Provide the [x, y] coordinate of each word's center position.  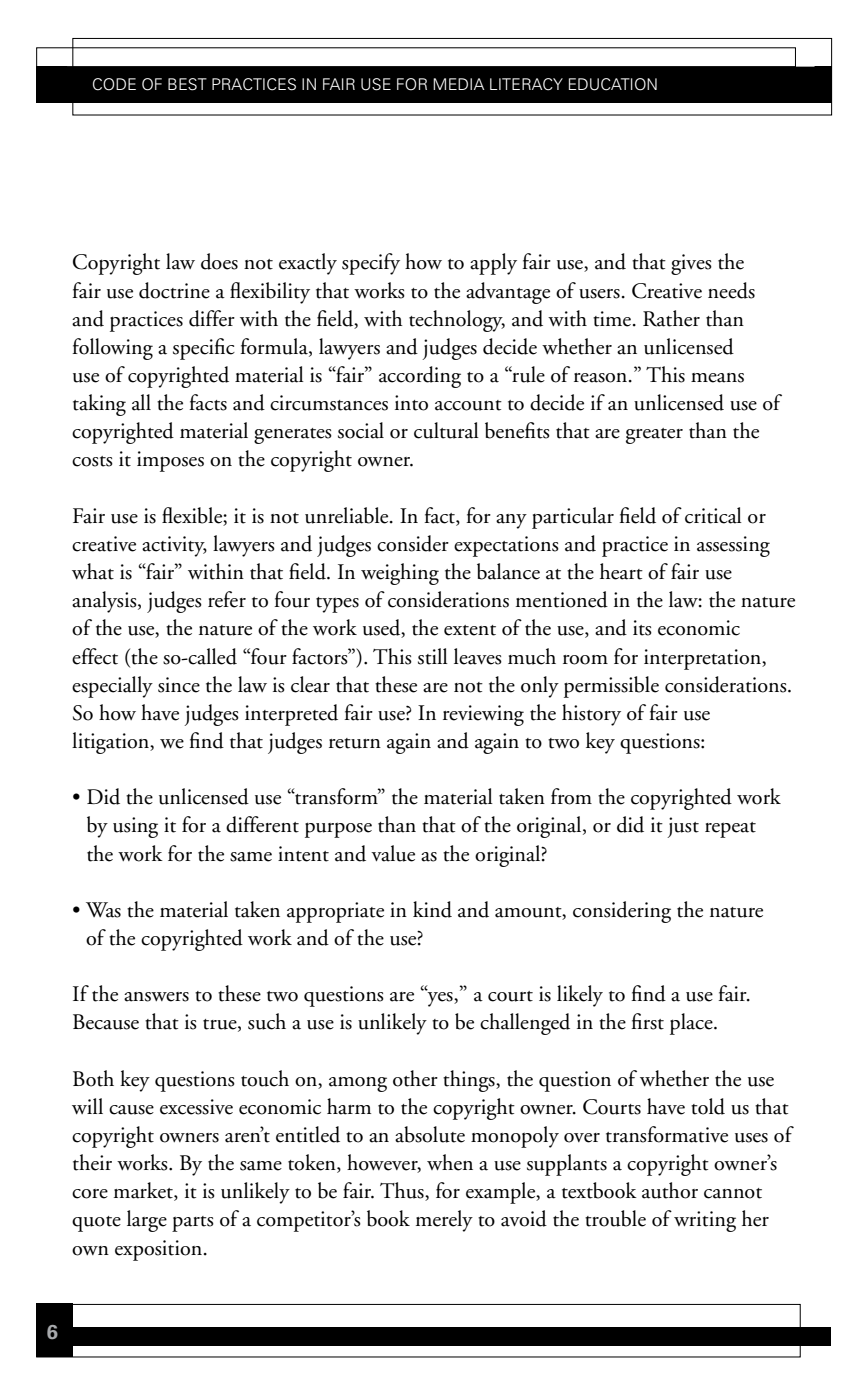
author [670, 1190]
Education [613, 84]
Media [459, 84]
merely [444, 1221]
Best [187, 84]
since [179, 685]
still [433, 656]
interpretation [703, 659]
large [147, 1221]
